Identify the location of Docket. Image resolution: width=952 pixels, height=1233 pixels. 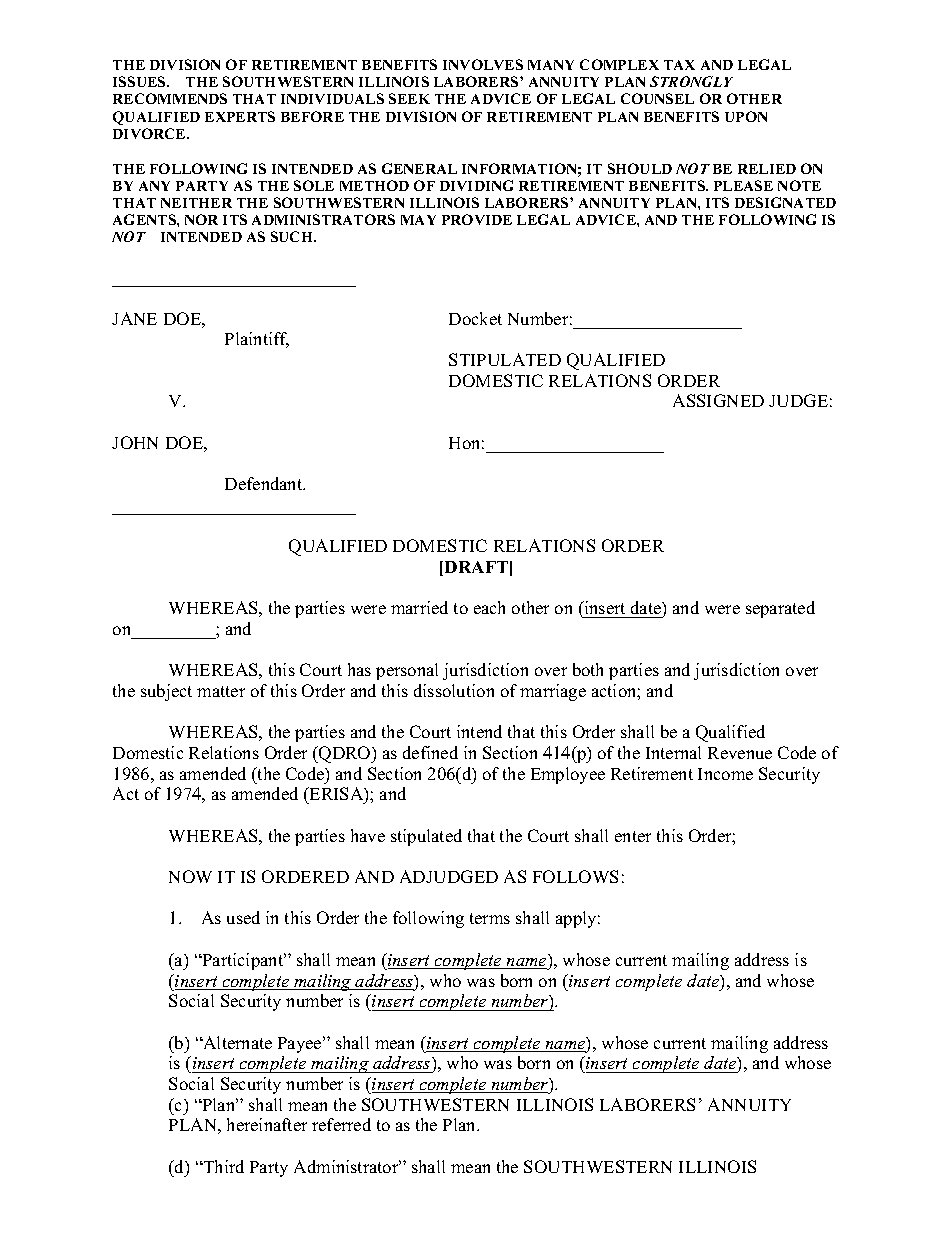
(475, 318).
